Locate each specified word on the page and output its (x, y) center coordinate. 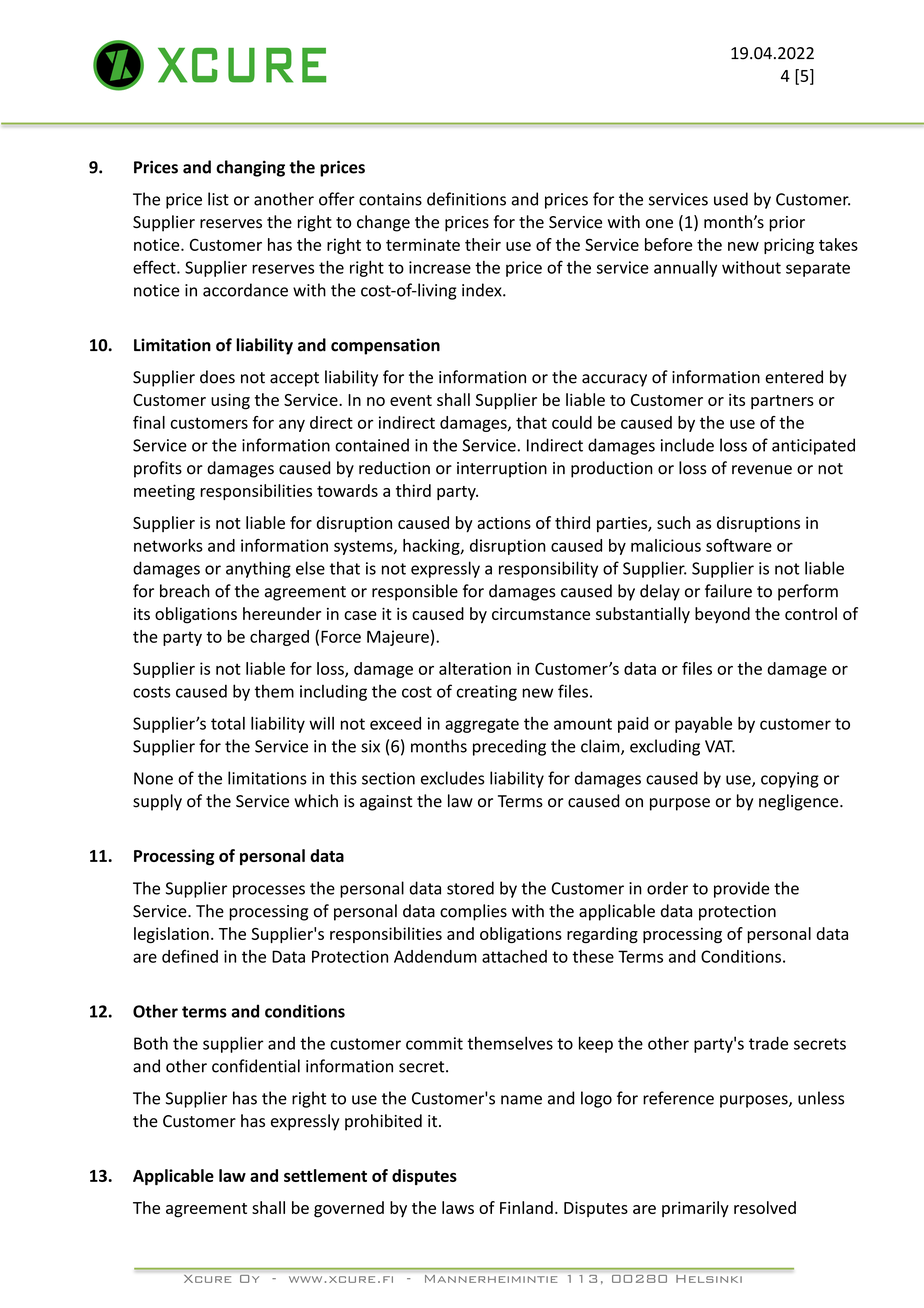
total (228, 723)
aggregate (482, 725)
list (218, 199)
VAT (720, 746)
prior (787, 224)
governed (349, 1209)
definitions (466, 199)
